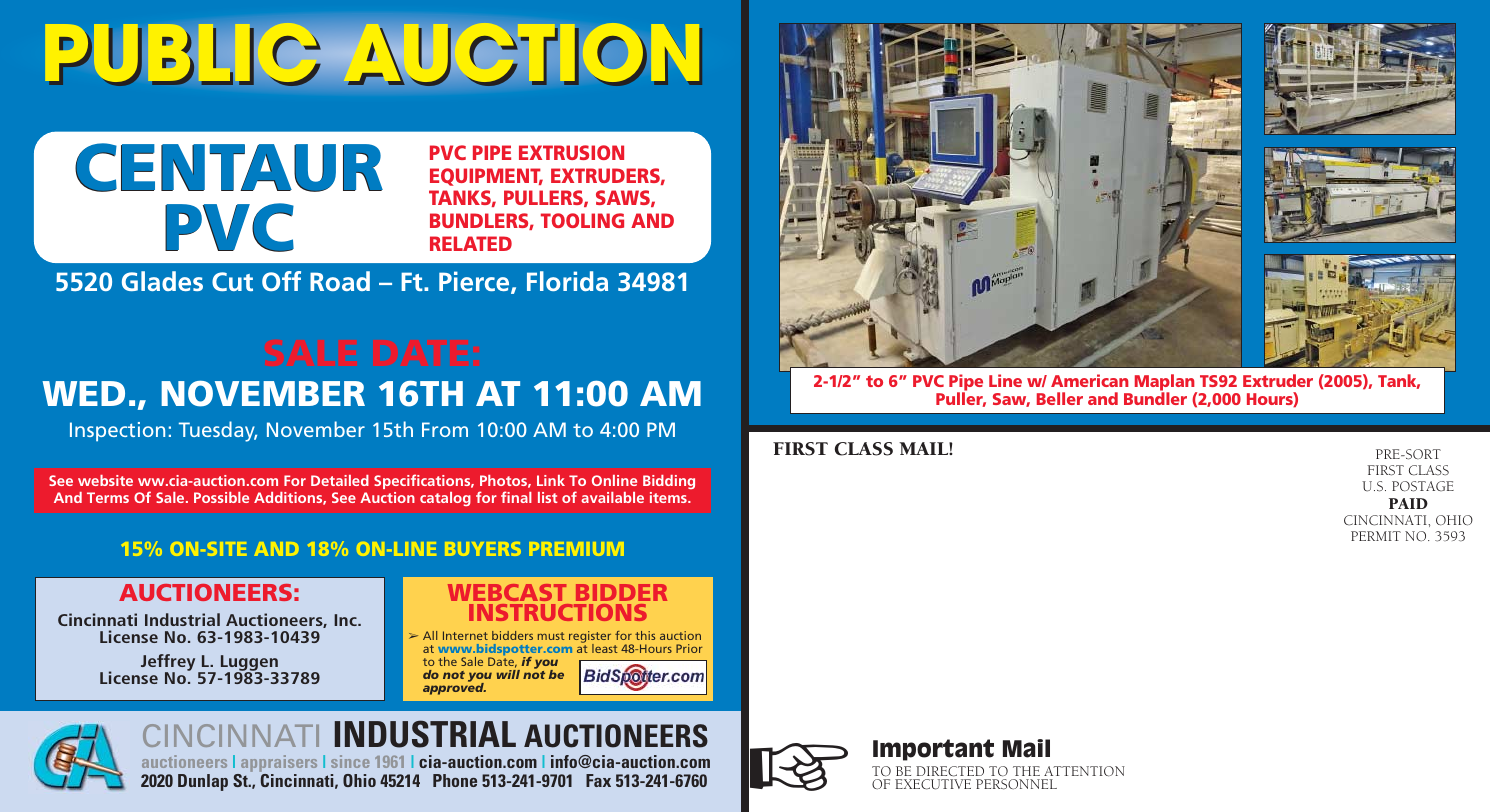 Image resolution: width=1490 pixels, height=812 pixels. I want to click on Detailed, so click(340, 480).
